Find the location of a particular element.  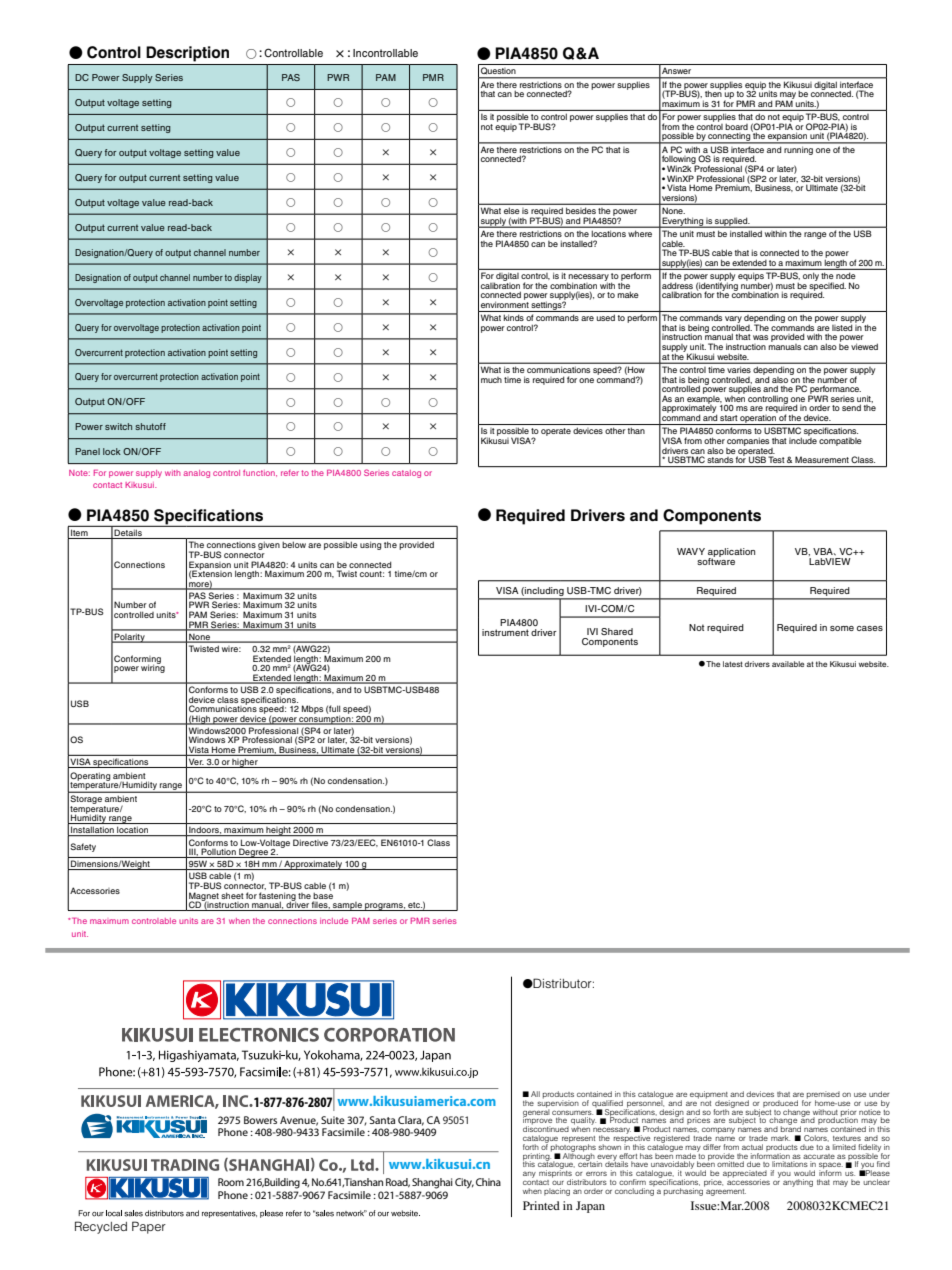

board is located at coordinates (736, 126).
